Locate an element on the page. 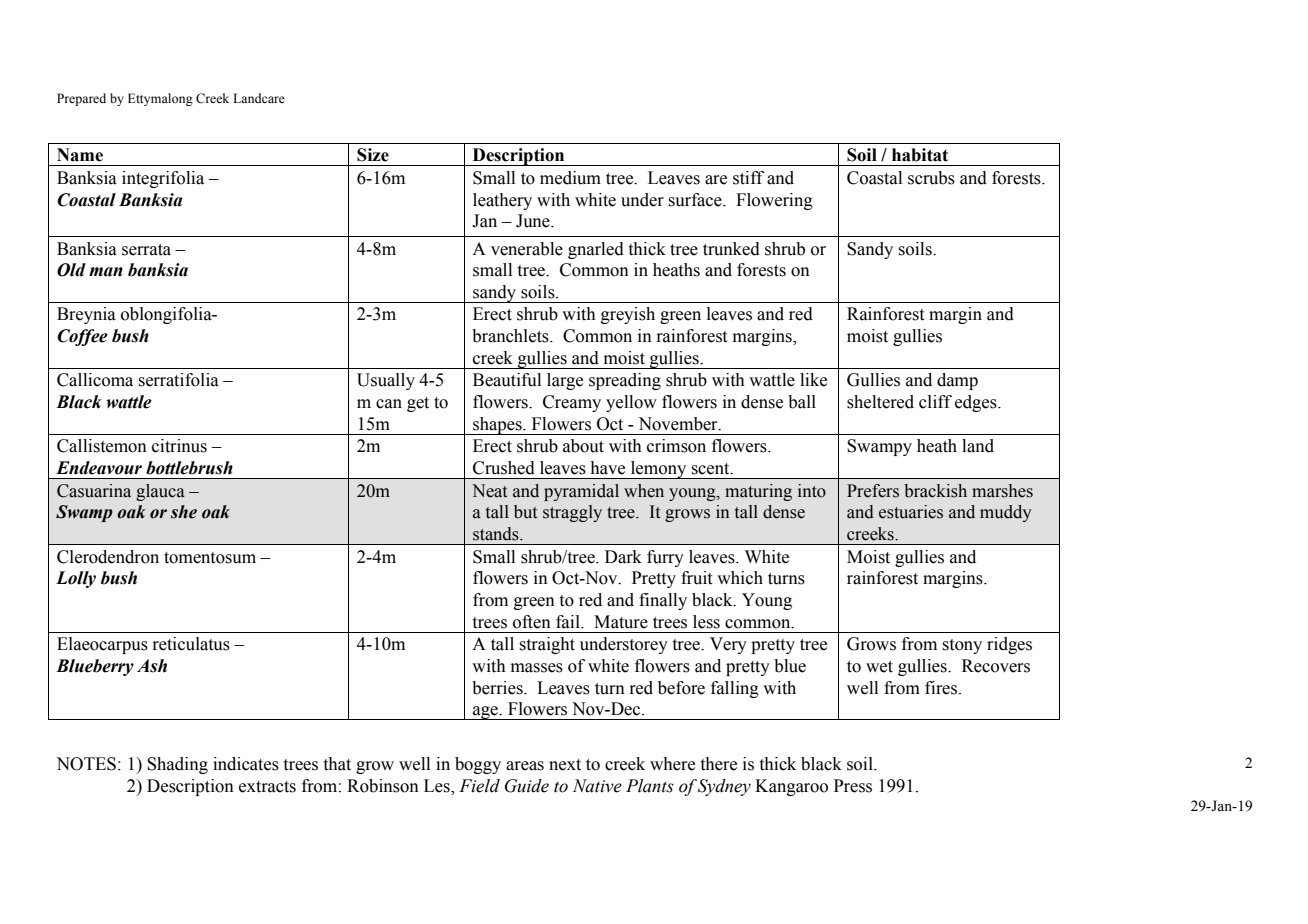 This page has width=1308, height=924. areas is located at coordinates (525, 766).
